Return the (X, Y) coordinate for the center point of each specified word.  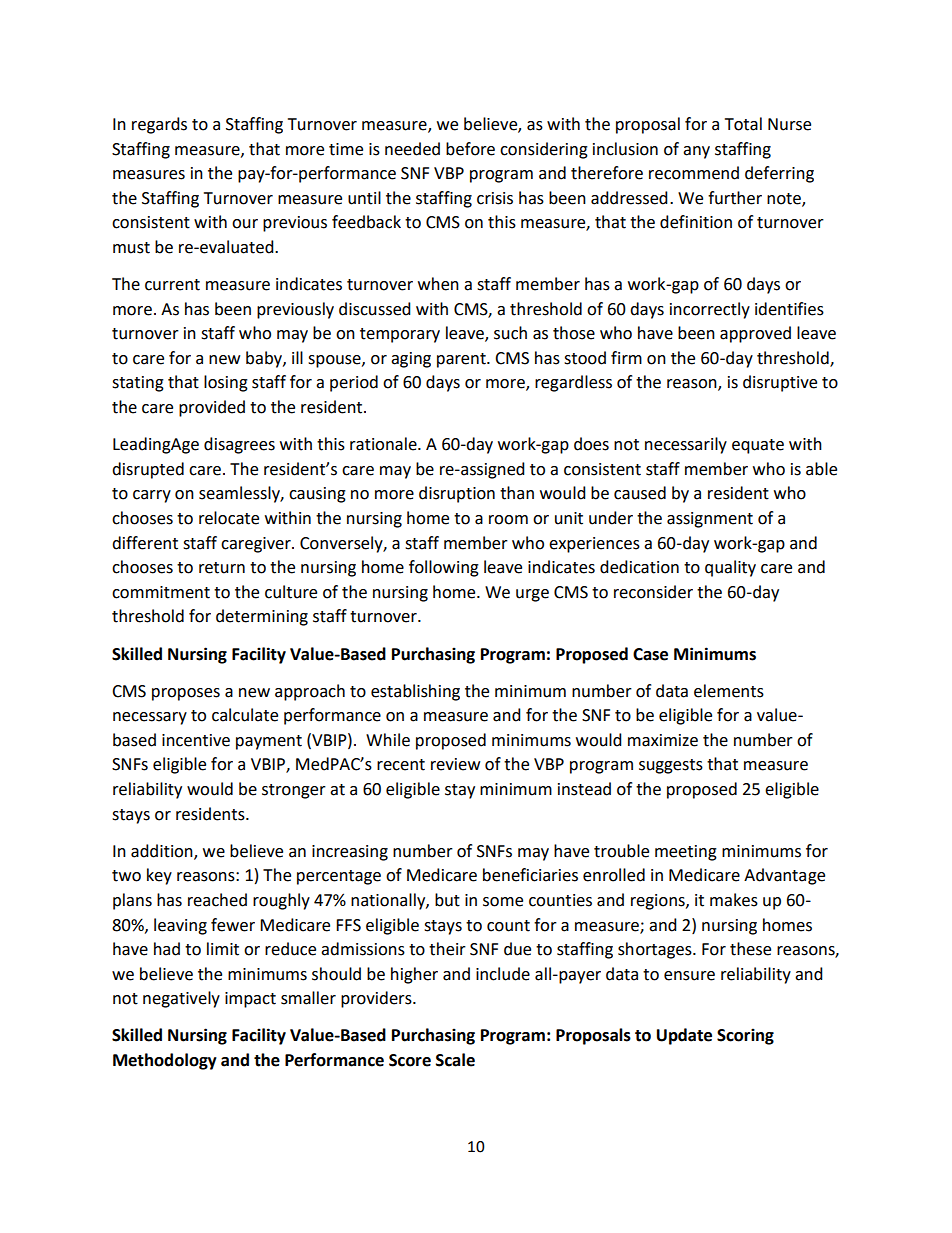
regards (159, 125)
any (696, 152)
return (222, 568)
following (444, 568)
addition (163, 851)
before (470, 149)
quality (730, 568)
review (455, 764)
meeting (686, 853)
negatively (181, 999)
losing (226, 383)
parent (462, 360)
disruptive (780, 383)
